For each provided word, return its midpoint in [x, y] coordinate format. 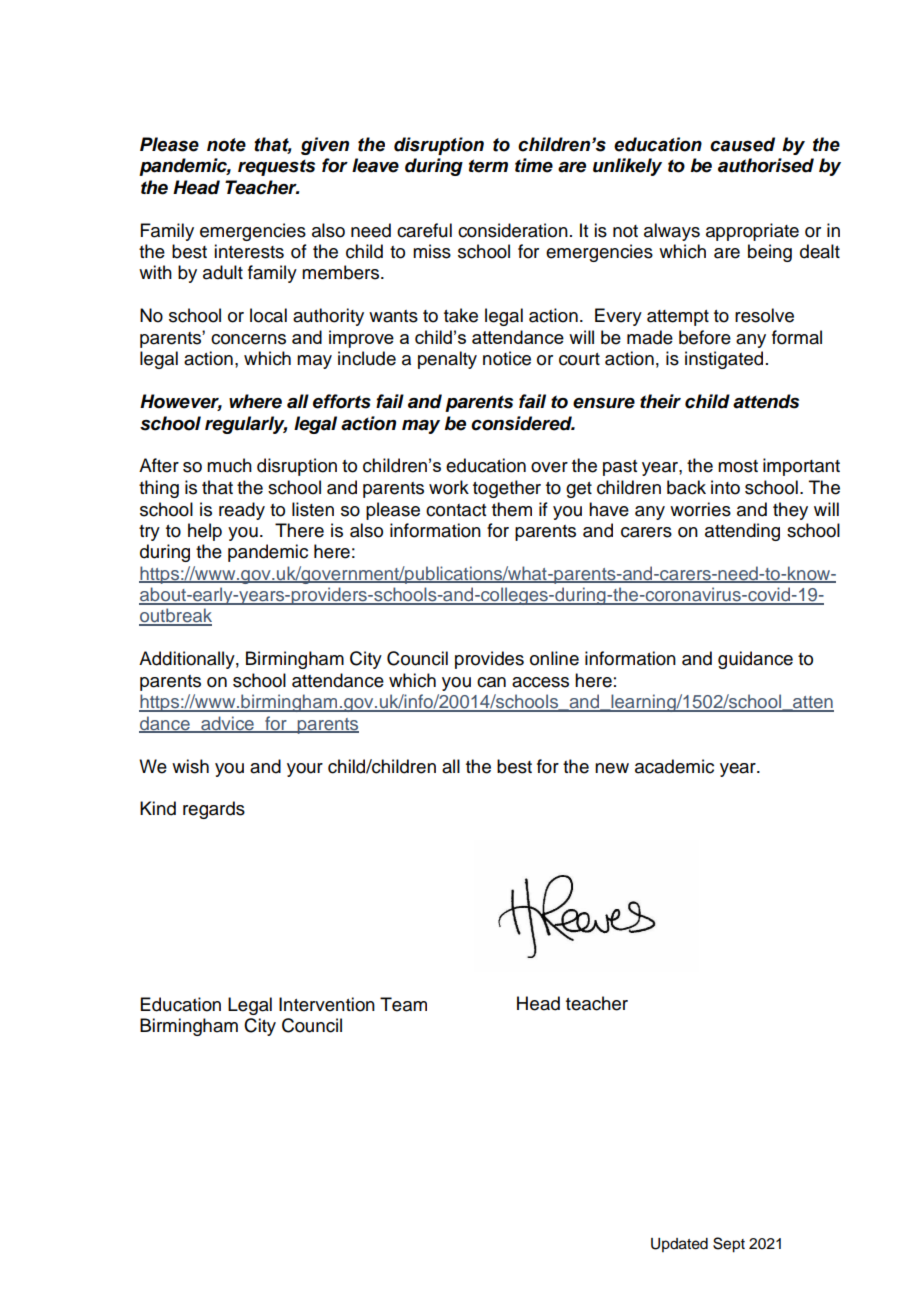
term [488, 166]
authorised [766, 165]
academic [674, 766]
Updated [679, 1245]
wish [190, 766]
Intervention [327, 1004]
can [491, 682]
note [226, 145]
